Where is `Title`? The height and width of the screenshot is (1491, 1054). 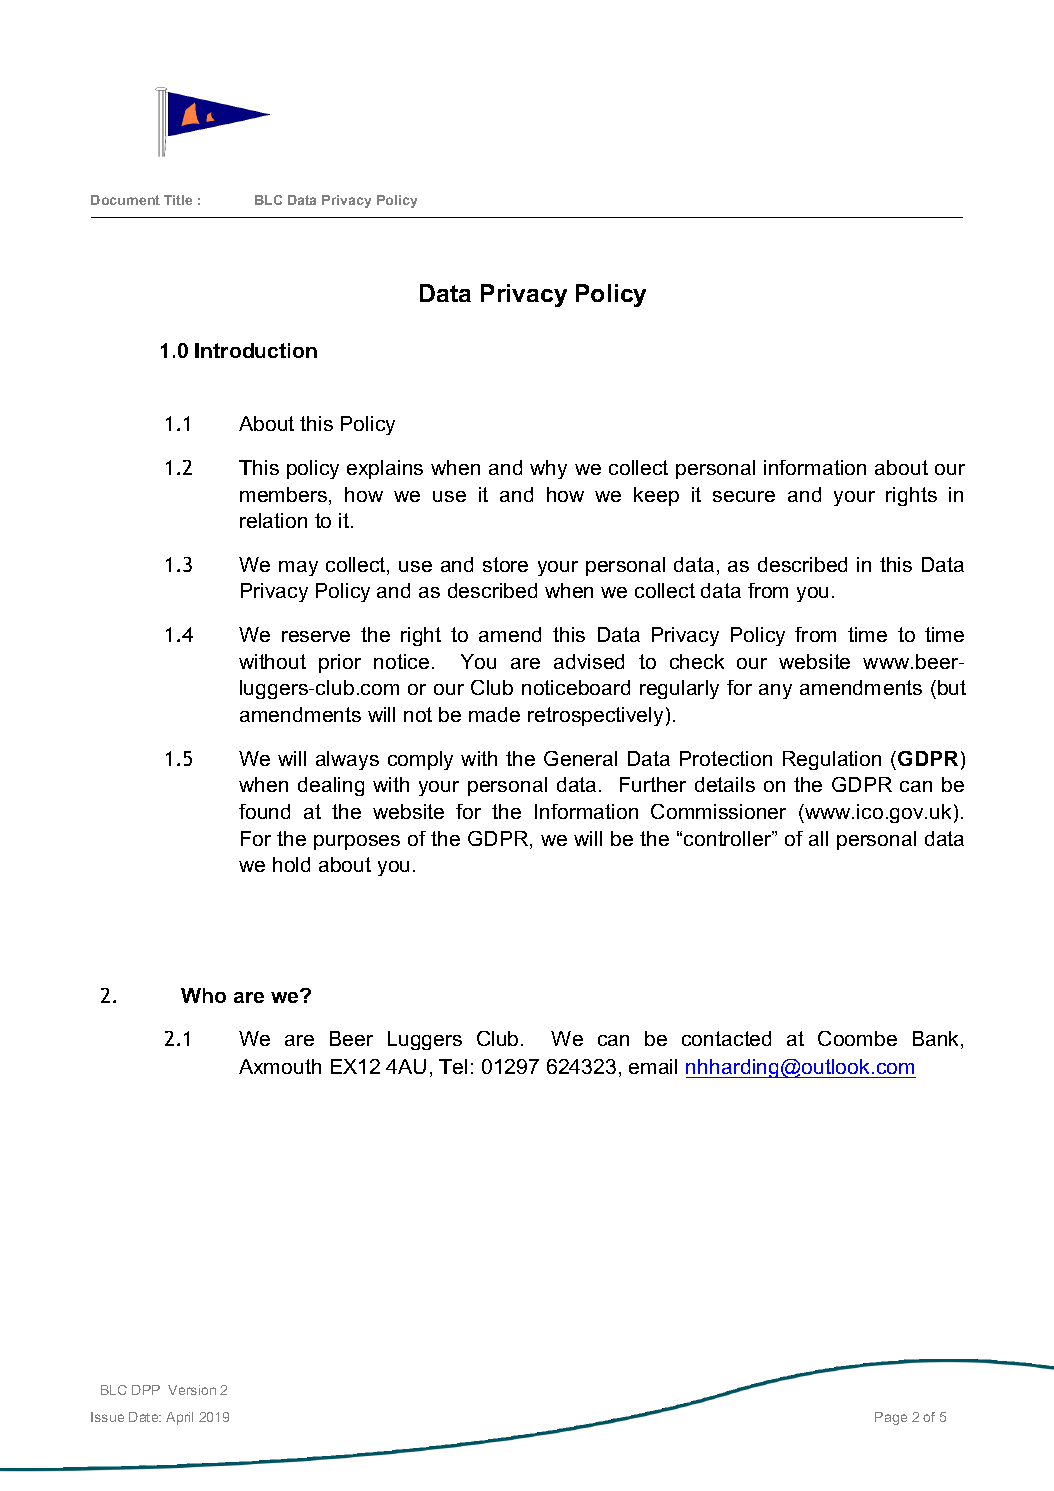
Title is located at coordinates (178, 200).
